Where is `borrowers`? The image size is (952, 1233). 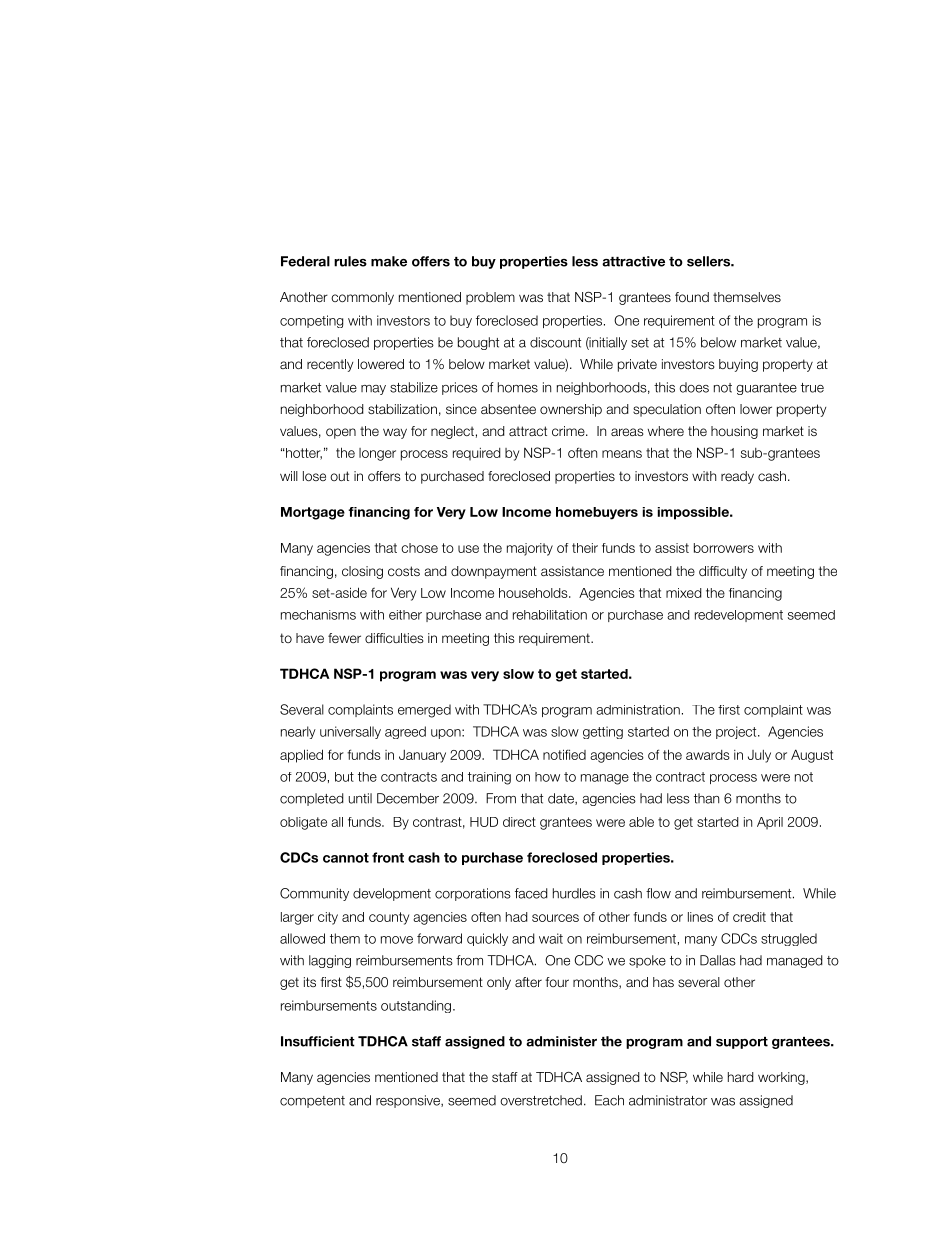 borrowers is located at coordinates (724, 548).
